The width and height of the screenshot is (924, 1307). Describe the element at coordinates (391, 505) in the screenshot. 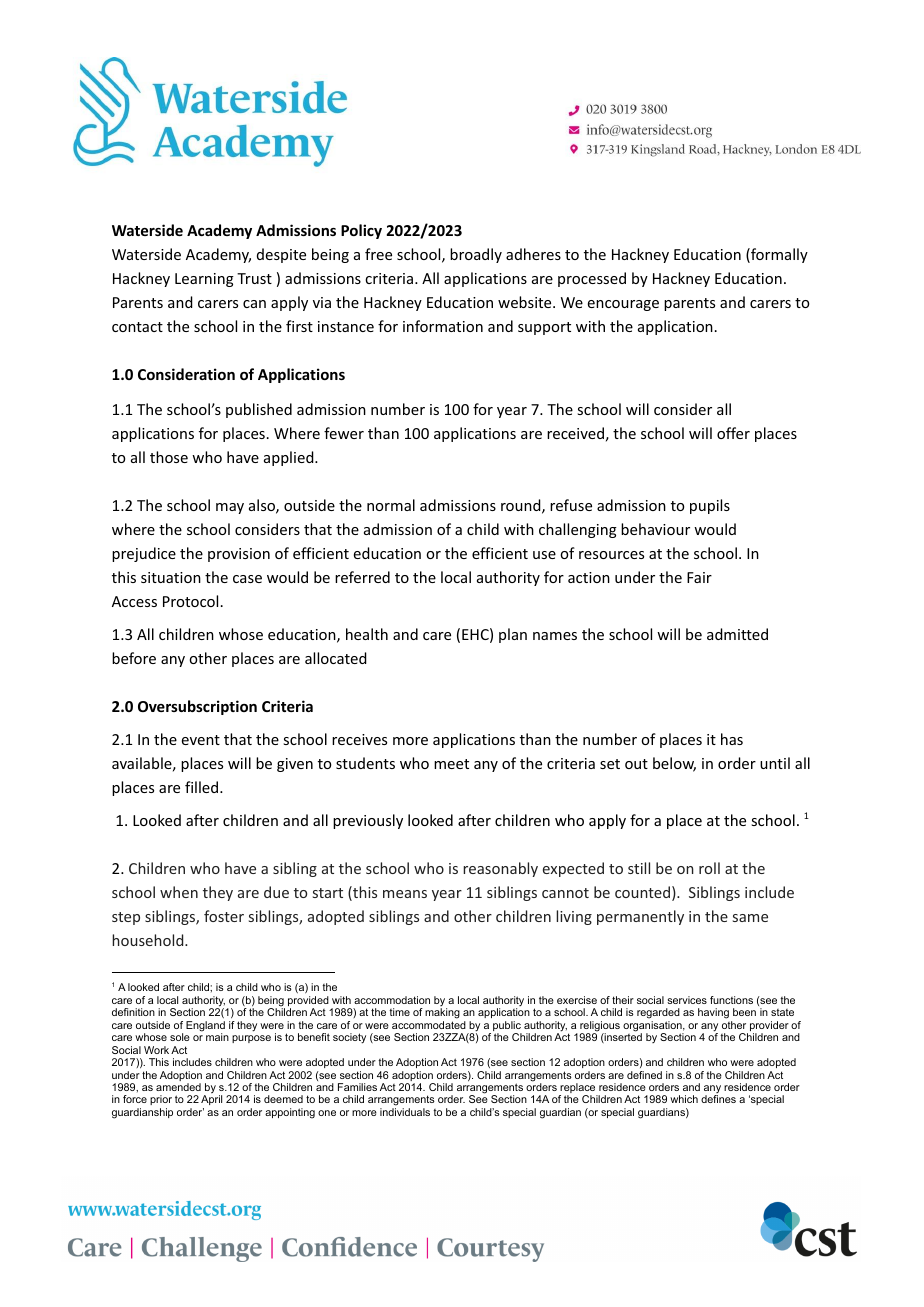

I see `normal` at that location.
